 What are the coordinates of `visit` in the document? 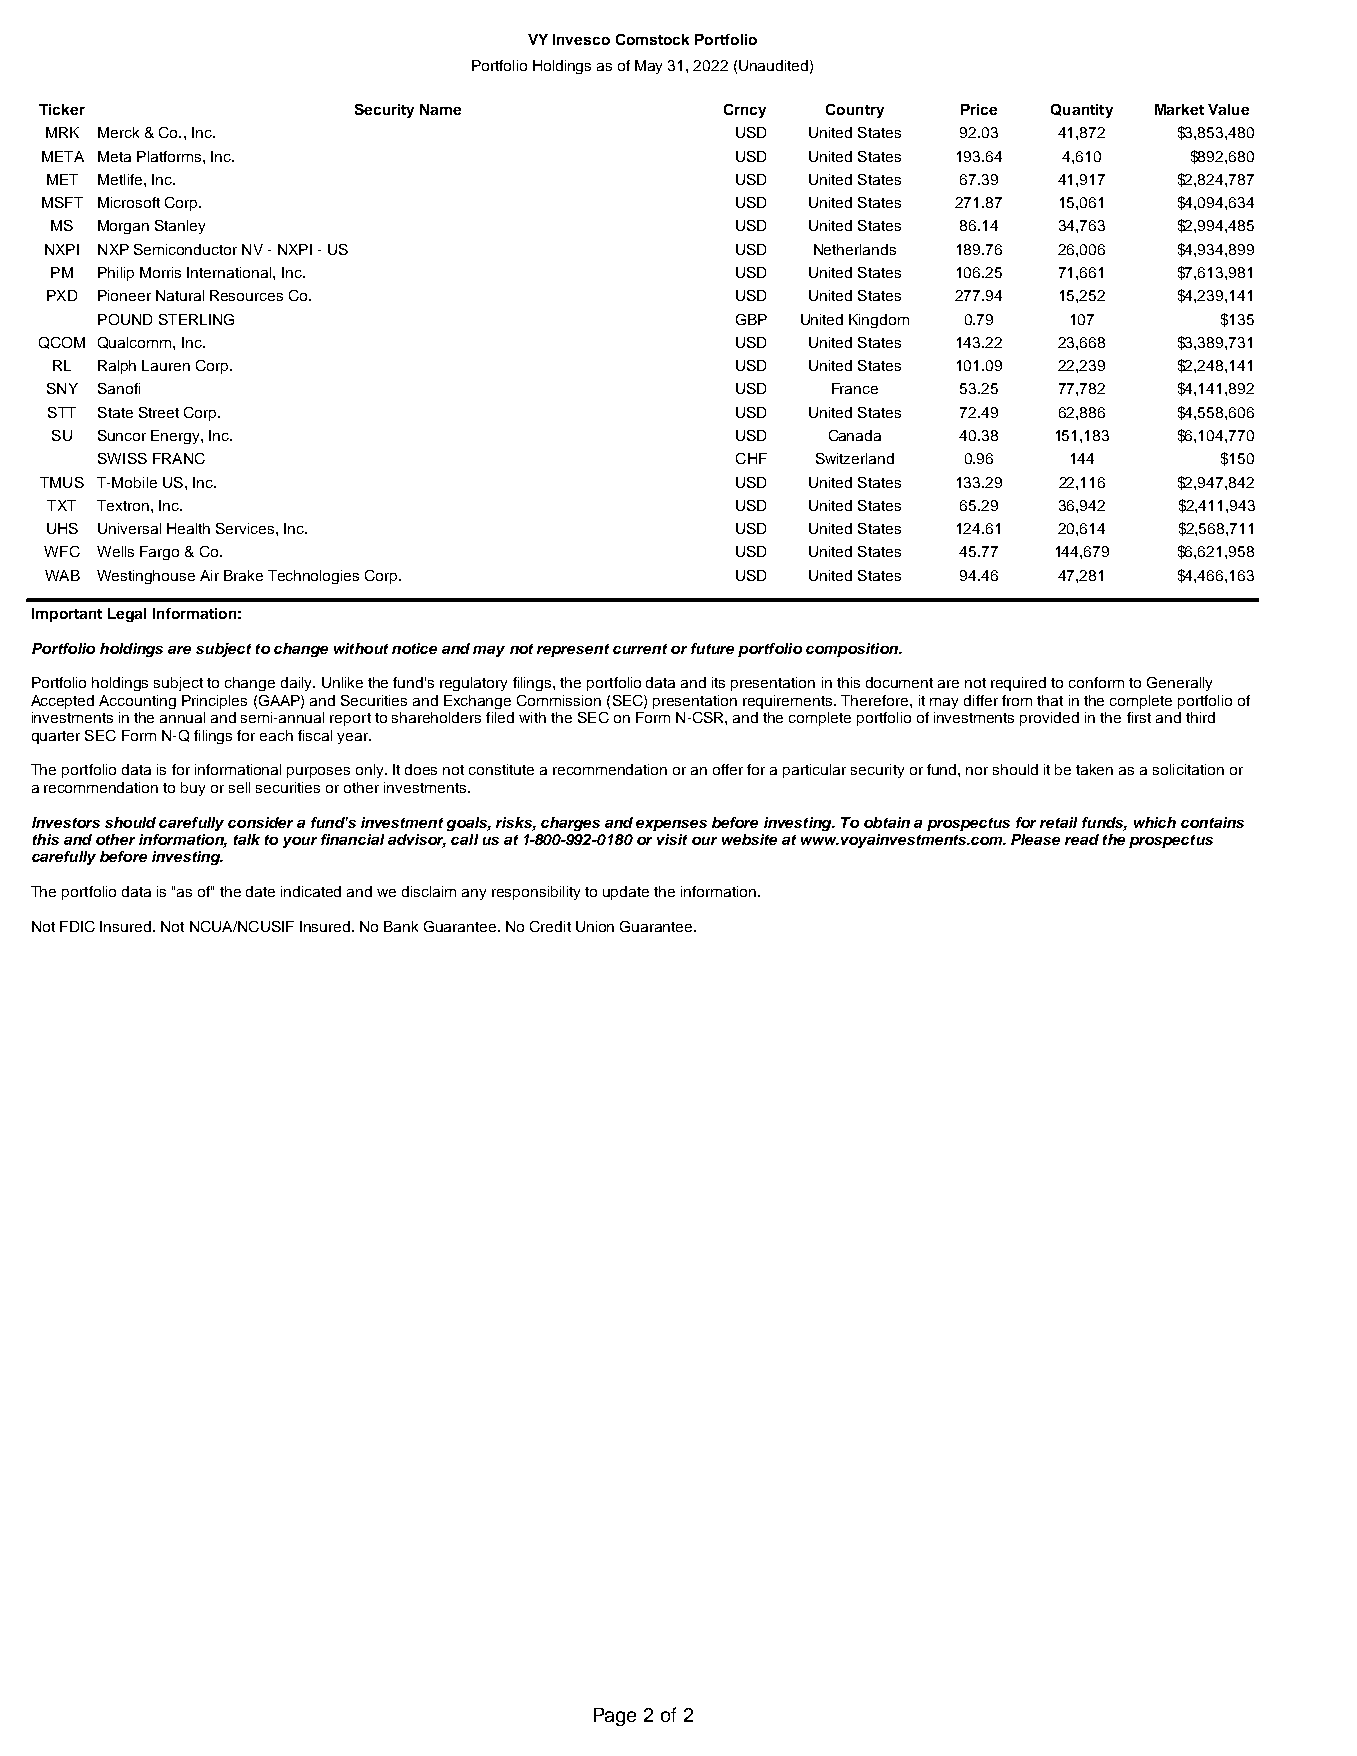 It's located at (672, 839).
